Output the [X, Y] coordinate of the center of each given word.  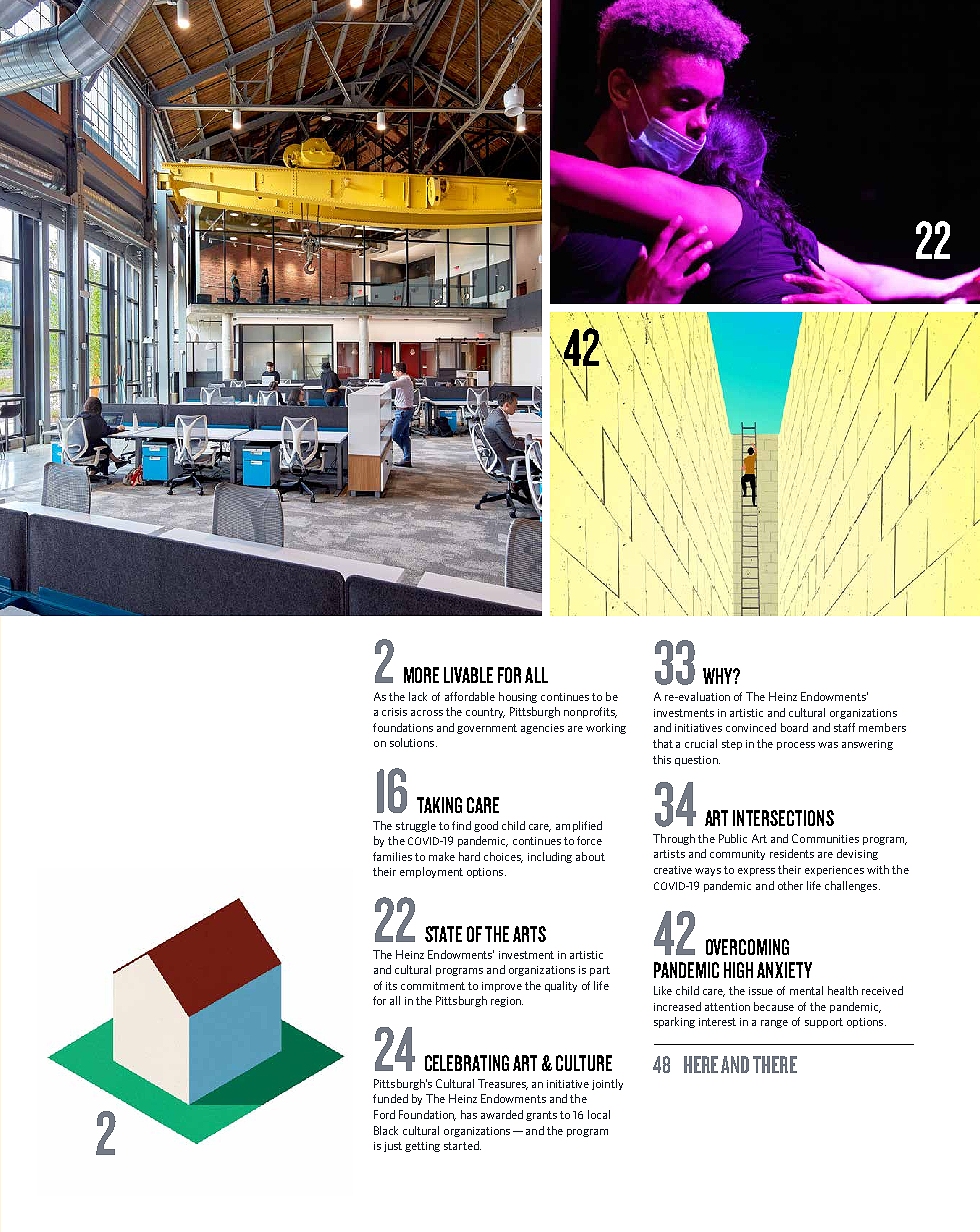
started [462, 1145]
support [824, 1023]
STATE [443, 934]
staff [844, 727]
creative [673, 870]
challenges [852, 886]
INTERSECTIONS [783, 818]
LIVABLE [468, 675]
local [599, 1114]
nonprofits [590, 712]
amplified [579, 826]
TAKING [439, 805]
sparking [674, 1022]
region [507, 1002]
